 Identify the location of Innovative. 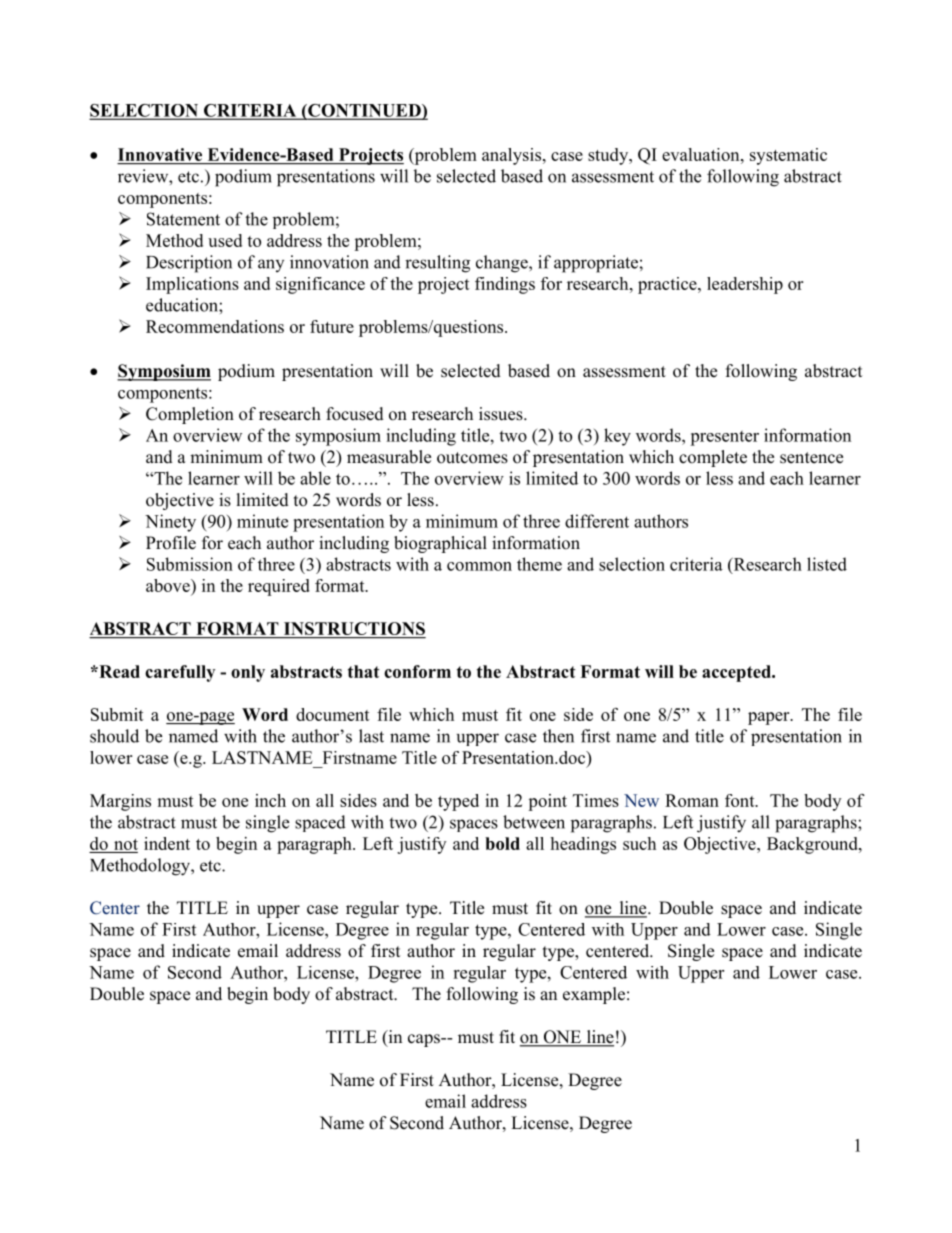
(161, 156).
